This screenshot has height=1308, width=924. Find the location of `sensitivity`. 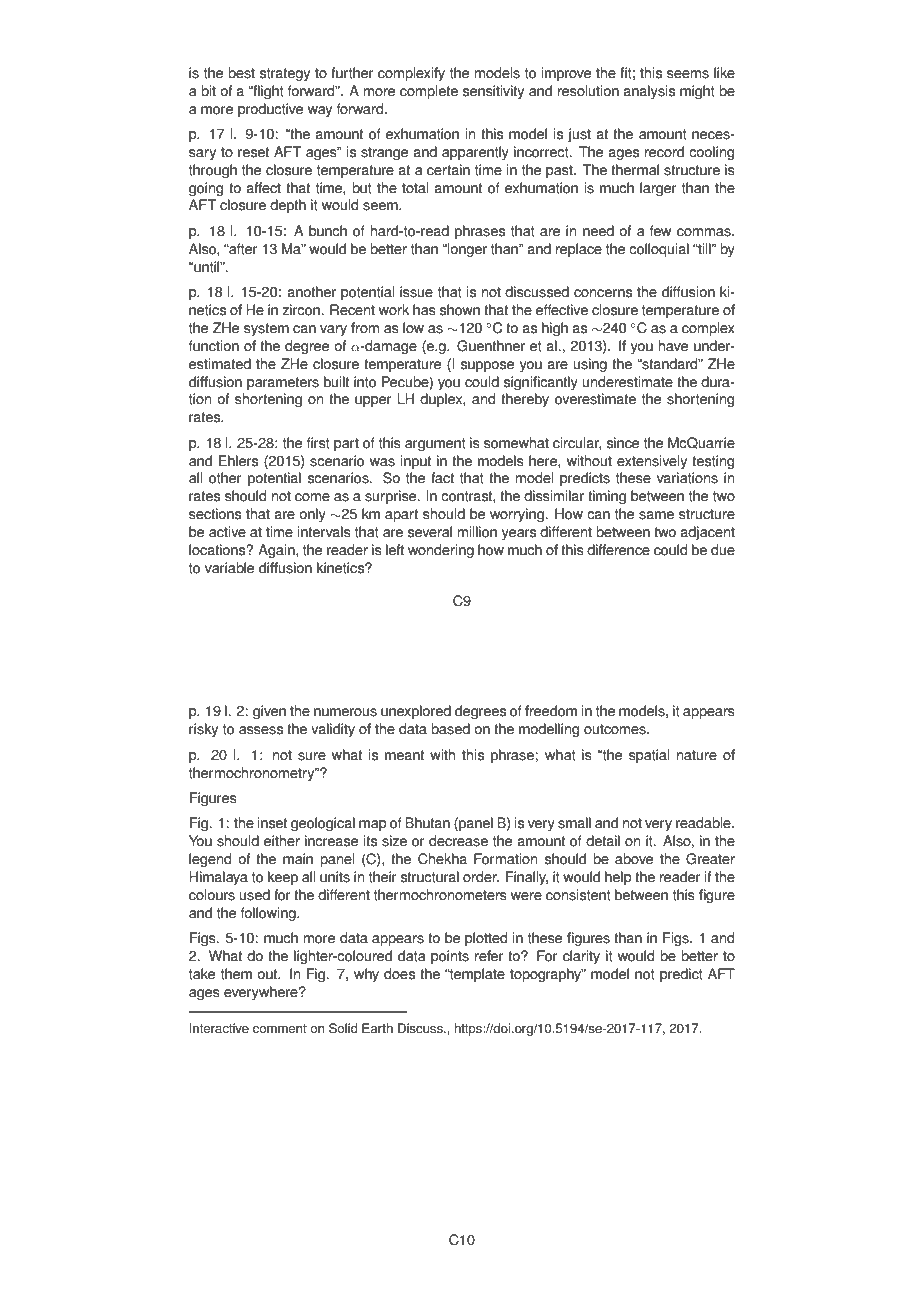

sensitivity is located at coordinates (493, 92).
